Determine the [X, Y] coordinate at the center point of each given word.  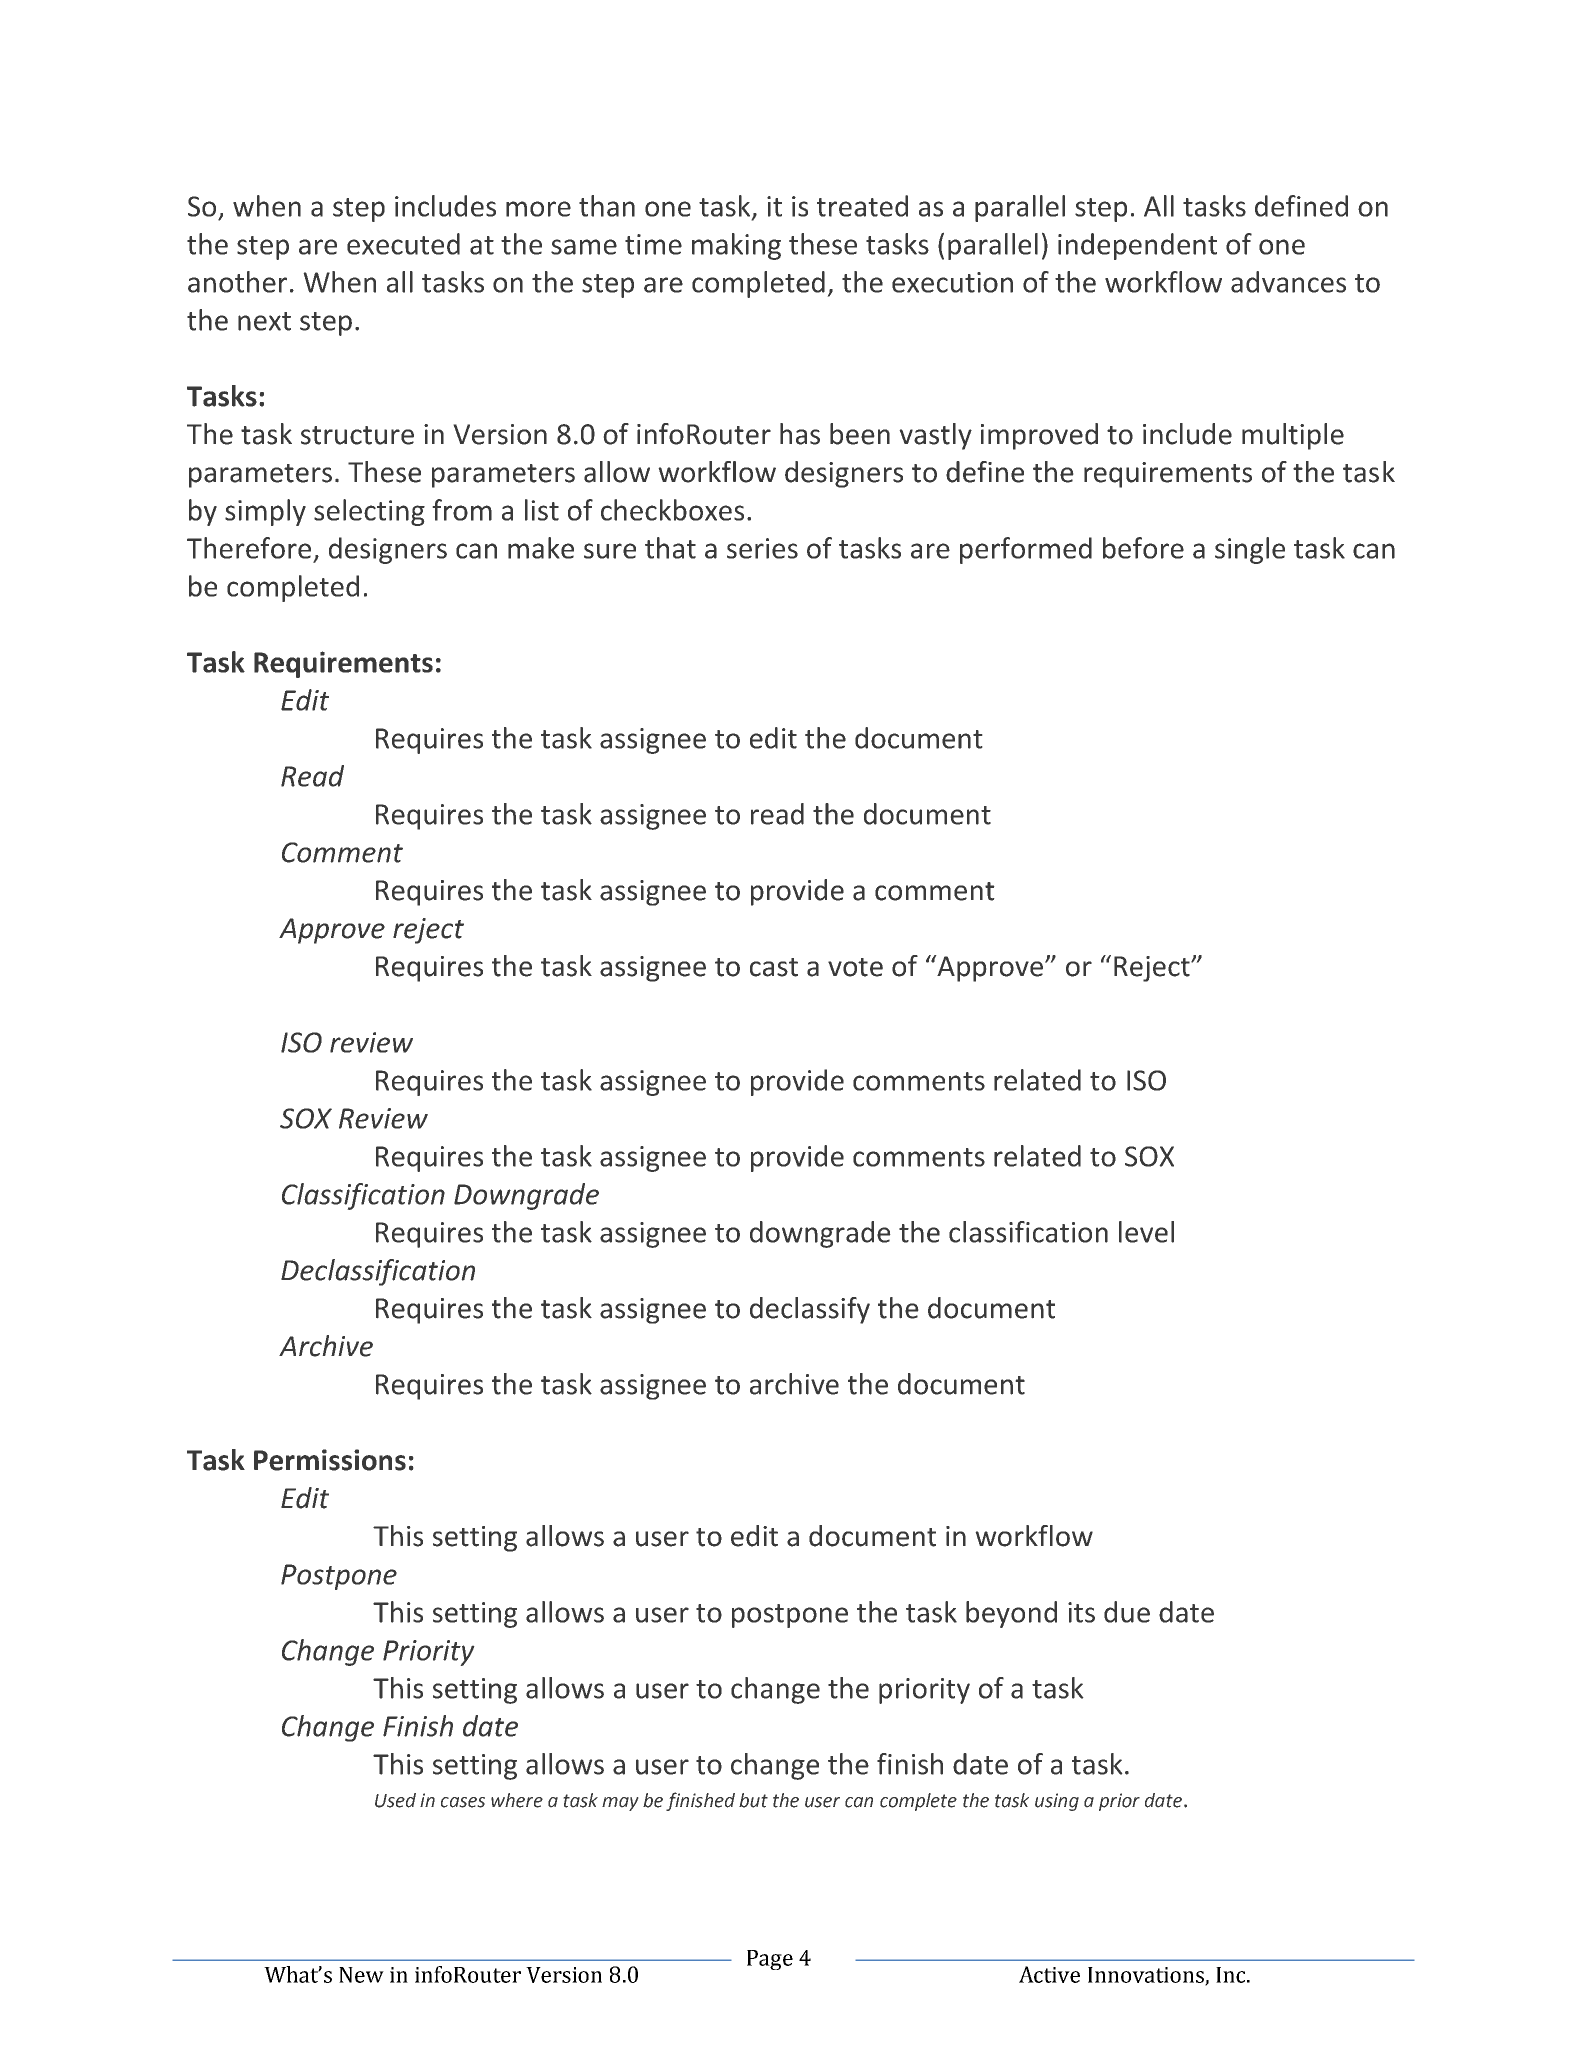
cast [774, 967]
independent [1137, 246]
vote [855, 967]
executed [403, 244]
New [361, 1975]
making [736, 246]
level [1146, 1232]
